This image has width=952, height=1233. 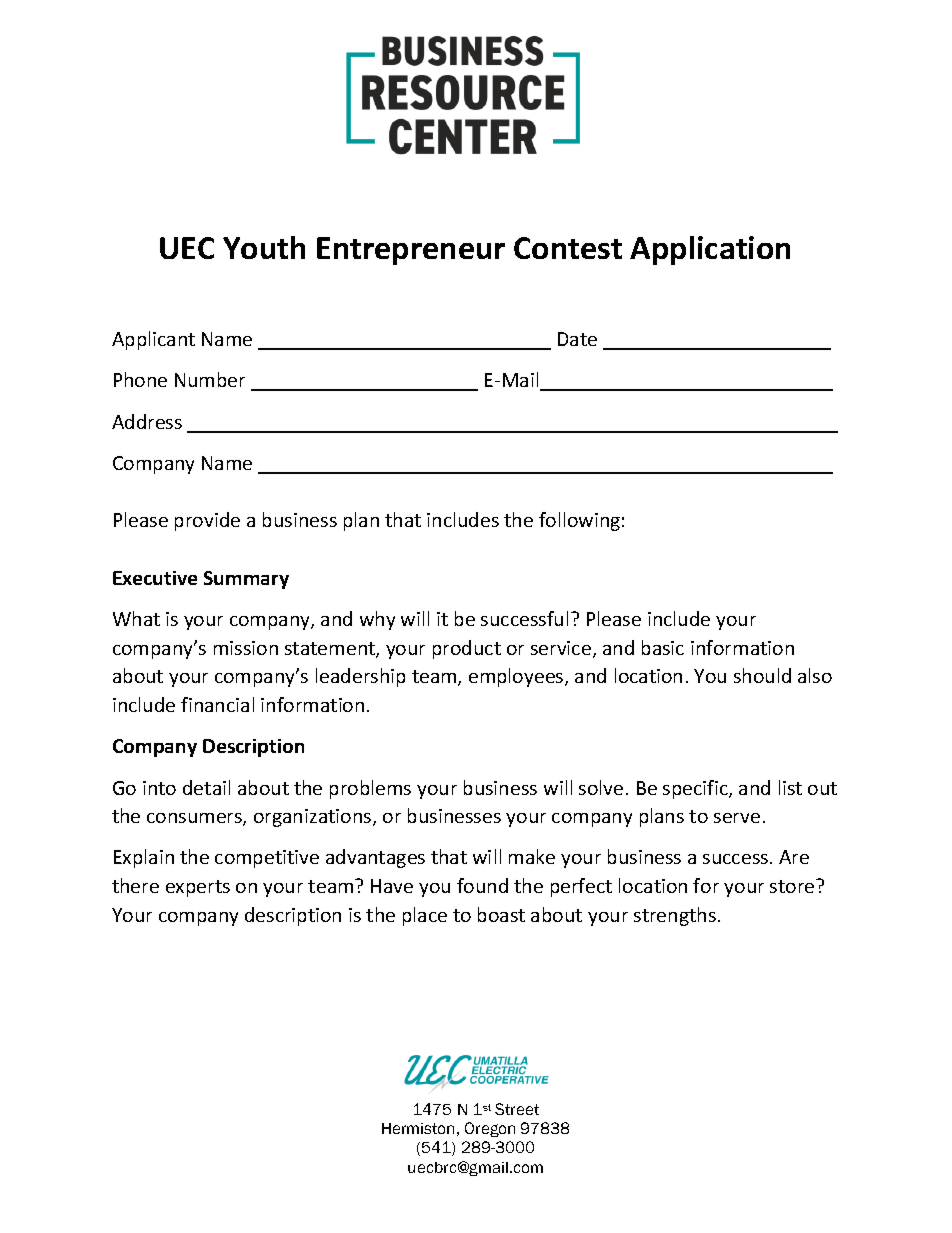 I want to click on experts, so click(x=198, y=888).
